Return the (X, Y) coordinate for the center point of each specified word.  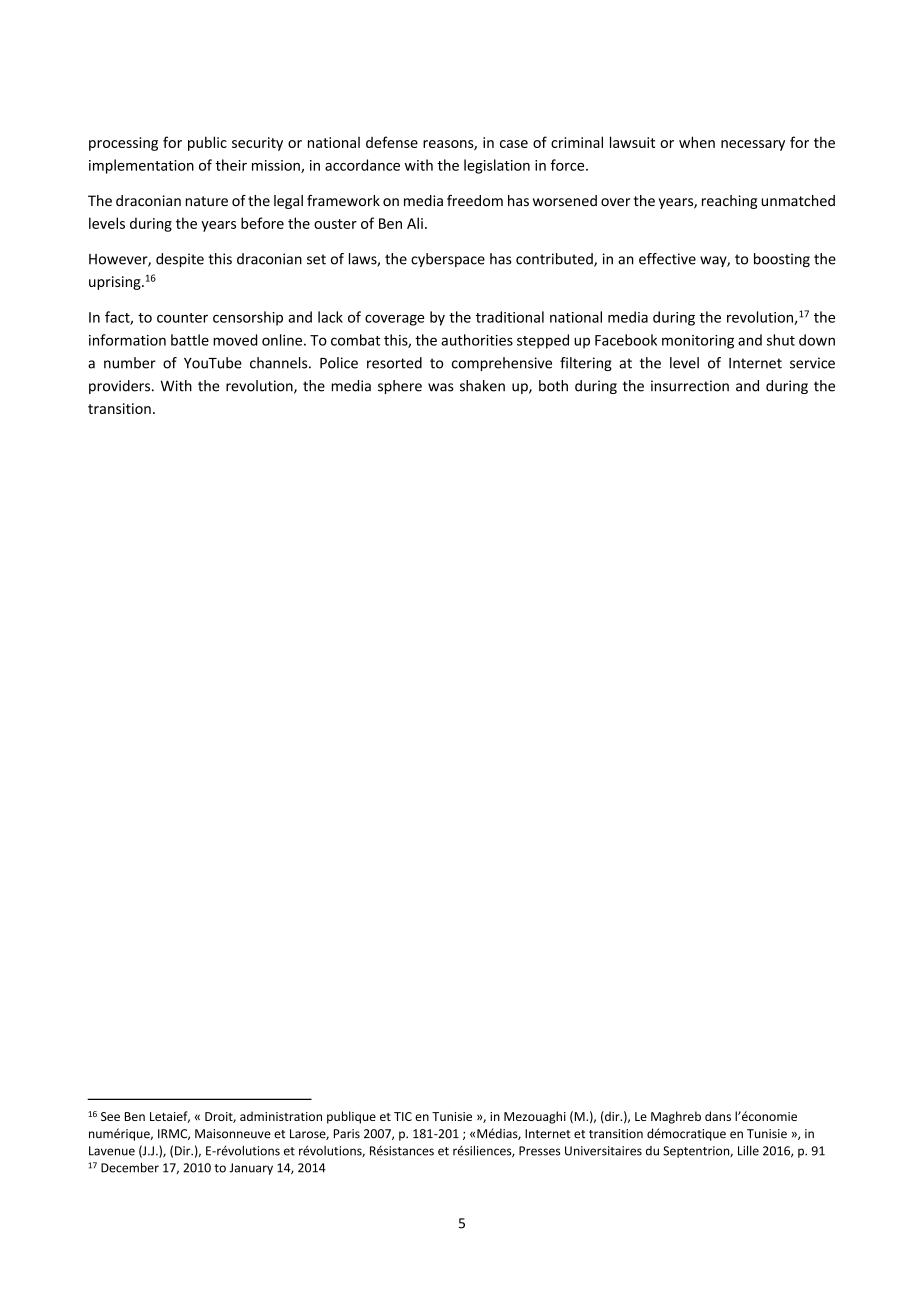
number (130, 363)
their (231, 165)
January (251, 1169)
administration (281, 1116)
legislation (497, 166)
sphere (400, 387)
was (441, 387)
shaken (482, 386)
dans (718, 1116)
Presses (539, 1151)
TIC (403, 1116)
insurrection (690, 386)
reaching (729, 202)
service (812, 363)
